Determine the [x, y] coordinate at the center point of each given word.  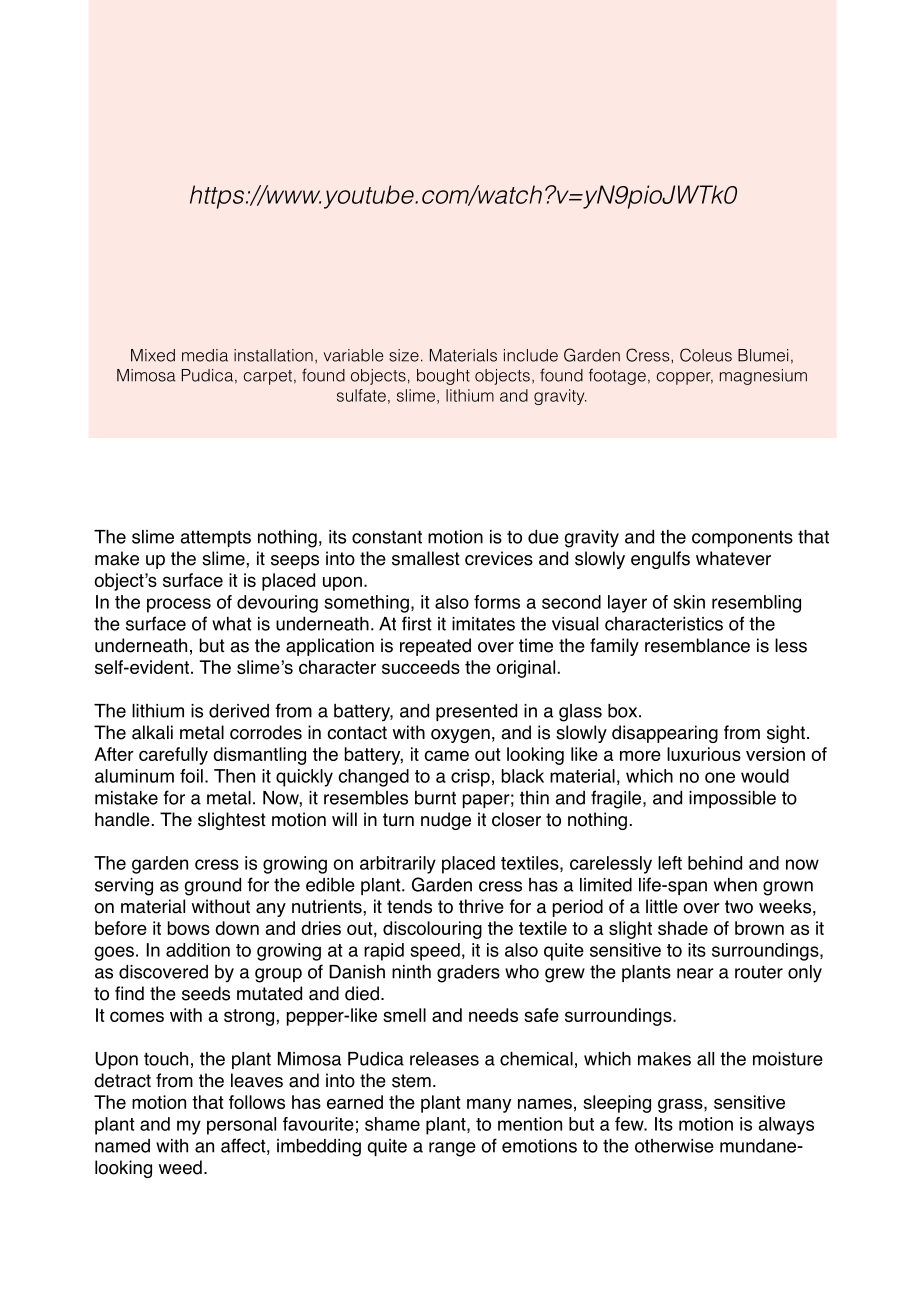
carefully [173, 756]
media [205, 355]
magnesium [763, 377]
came [446, 755]
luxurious [704, 754]
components [742, 538]
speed [435, 952]
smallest [426, 558]
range [452, 1149]
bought [443, 377]
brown [759, 928]
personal [241, 1126]
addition [198, 950]
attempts [215, 538]
